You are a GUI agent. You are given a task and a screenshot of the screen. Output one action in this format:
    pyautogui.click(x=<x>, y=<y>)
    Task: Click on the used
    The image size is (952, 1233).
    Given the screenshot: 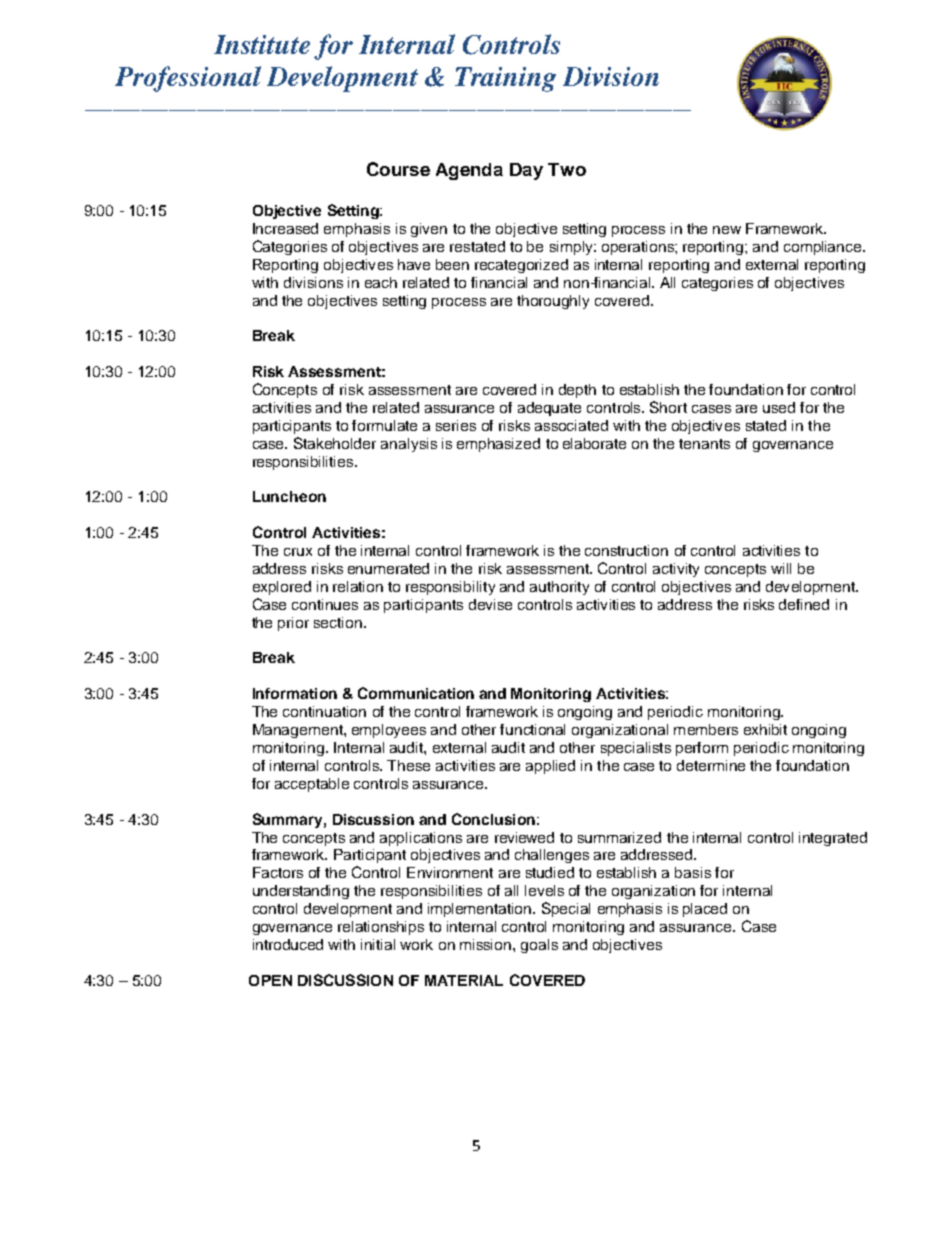 What is the action you would take?
    pyautogui.click(x=779, y=407)
